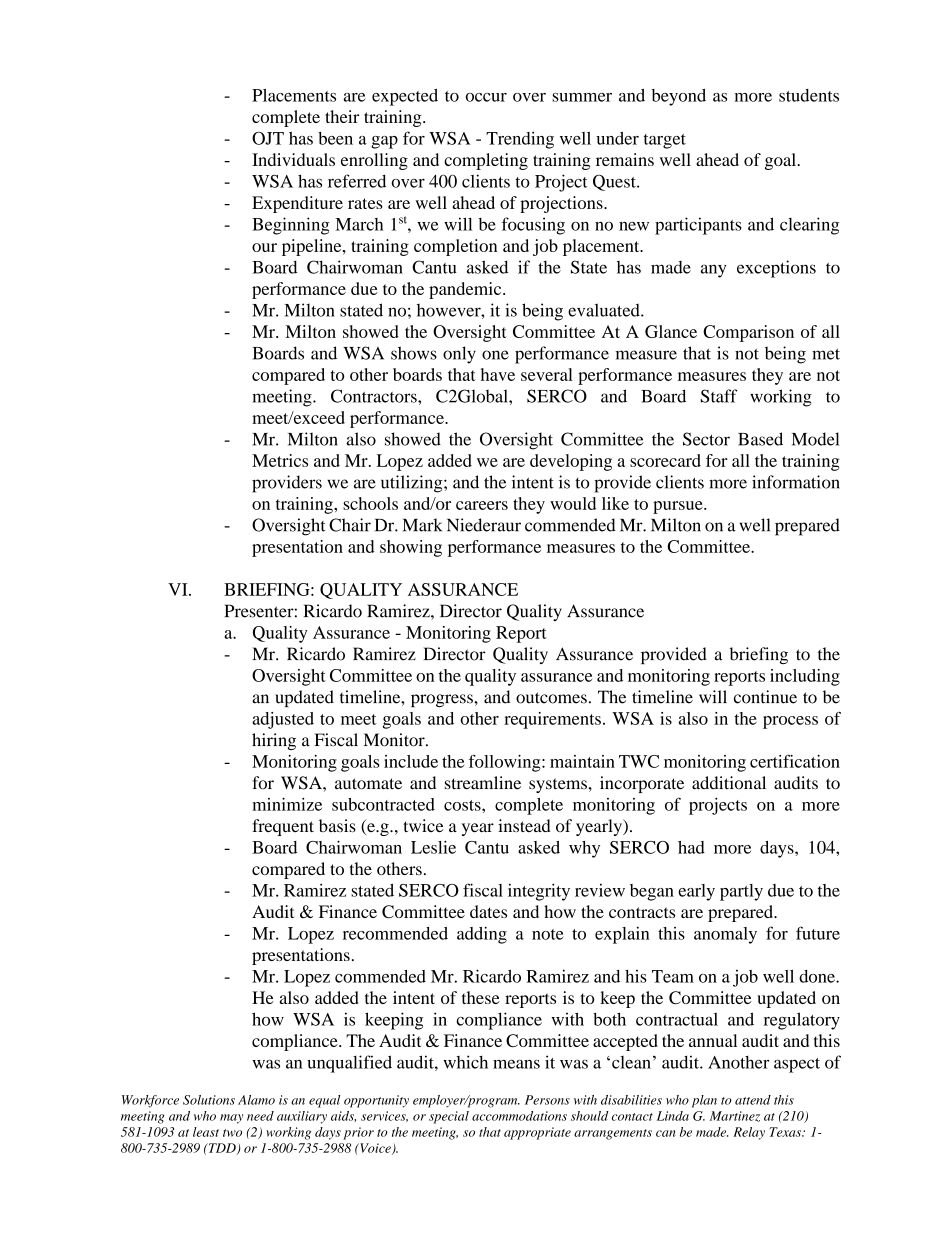  Describe the element at coordinates (443, 700) in the image. I see `progress` at that location.
